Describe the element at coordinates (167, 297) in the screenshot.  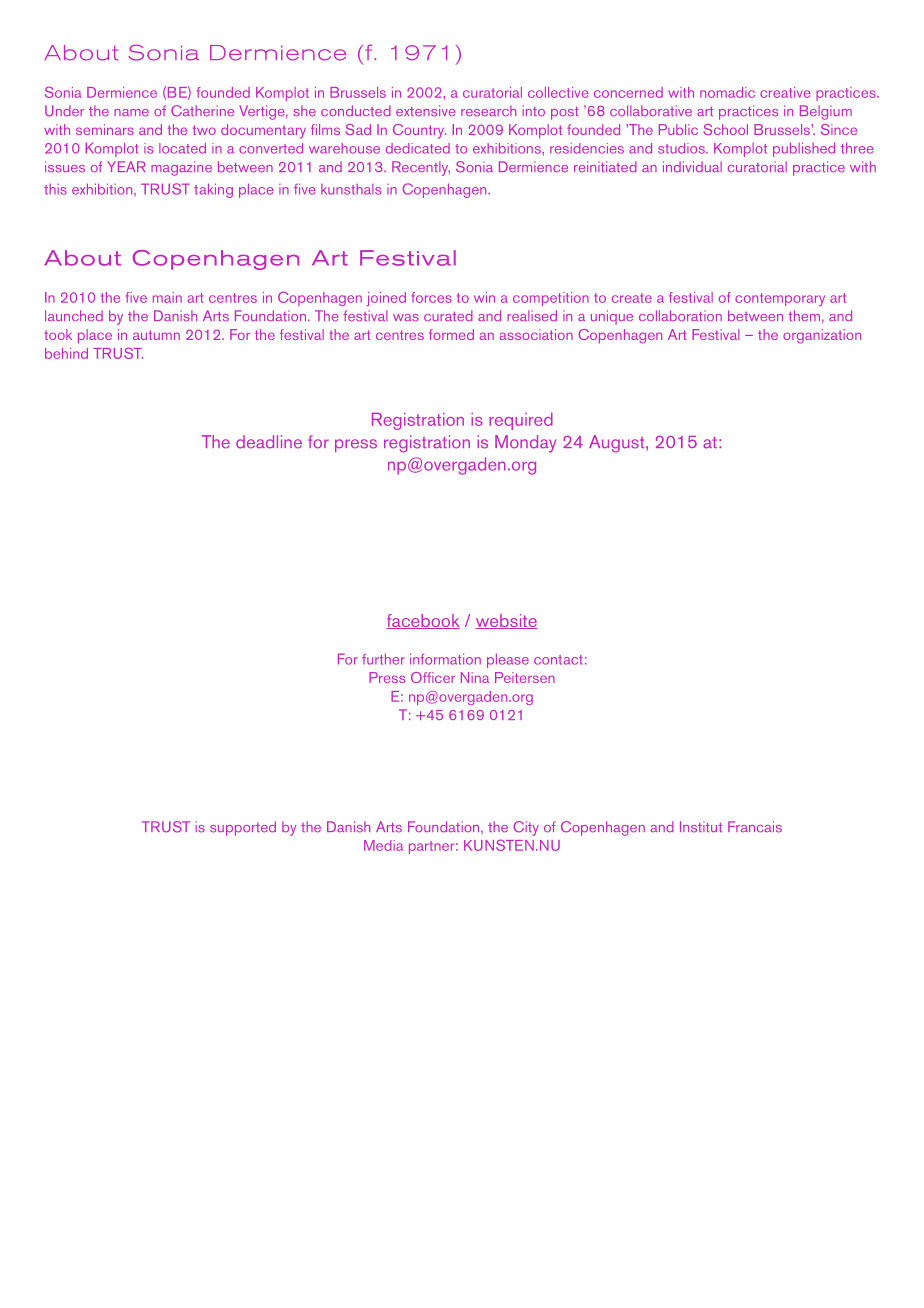
I see `main` at that location.
